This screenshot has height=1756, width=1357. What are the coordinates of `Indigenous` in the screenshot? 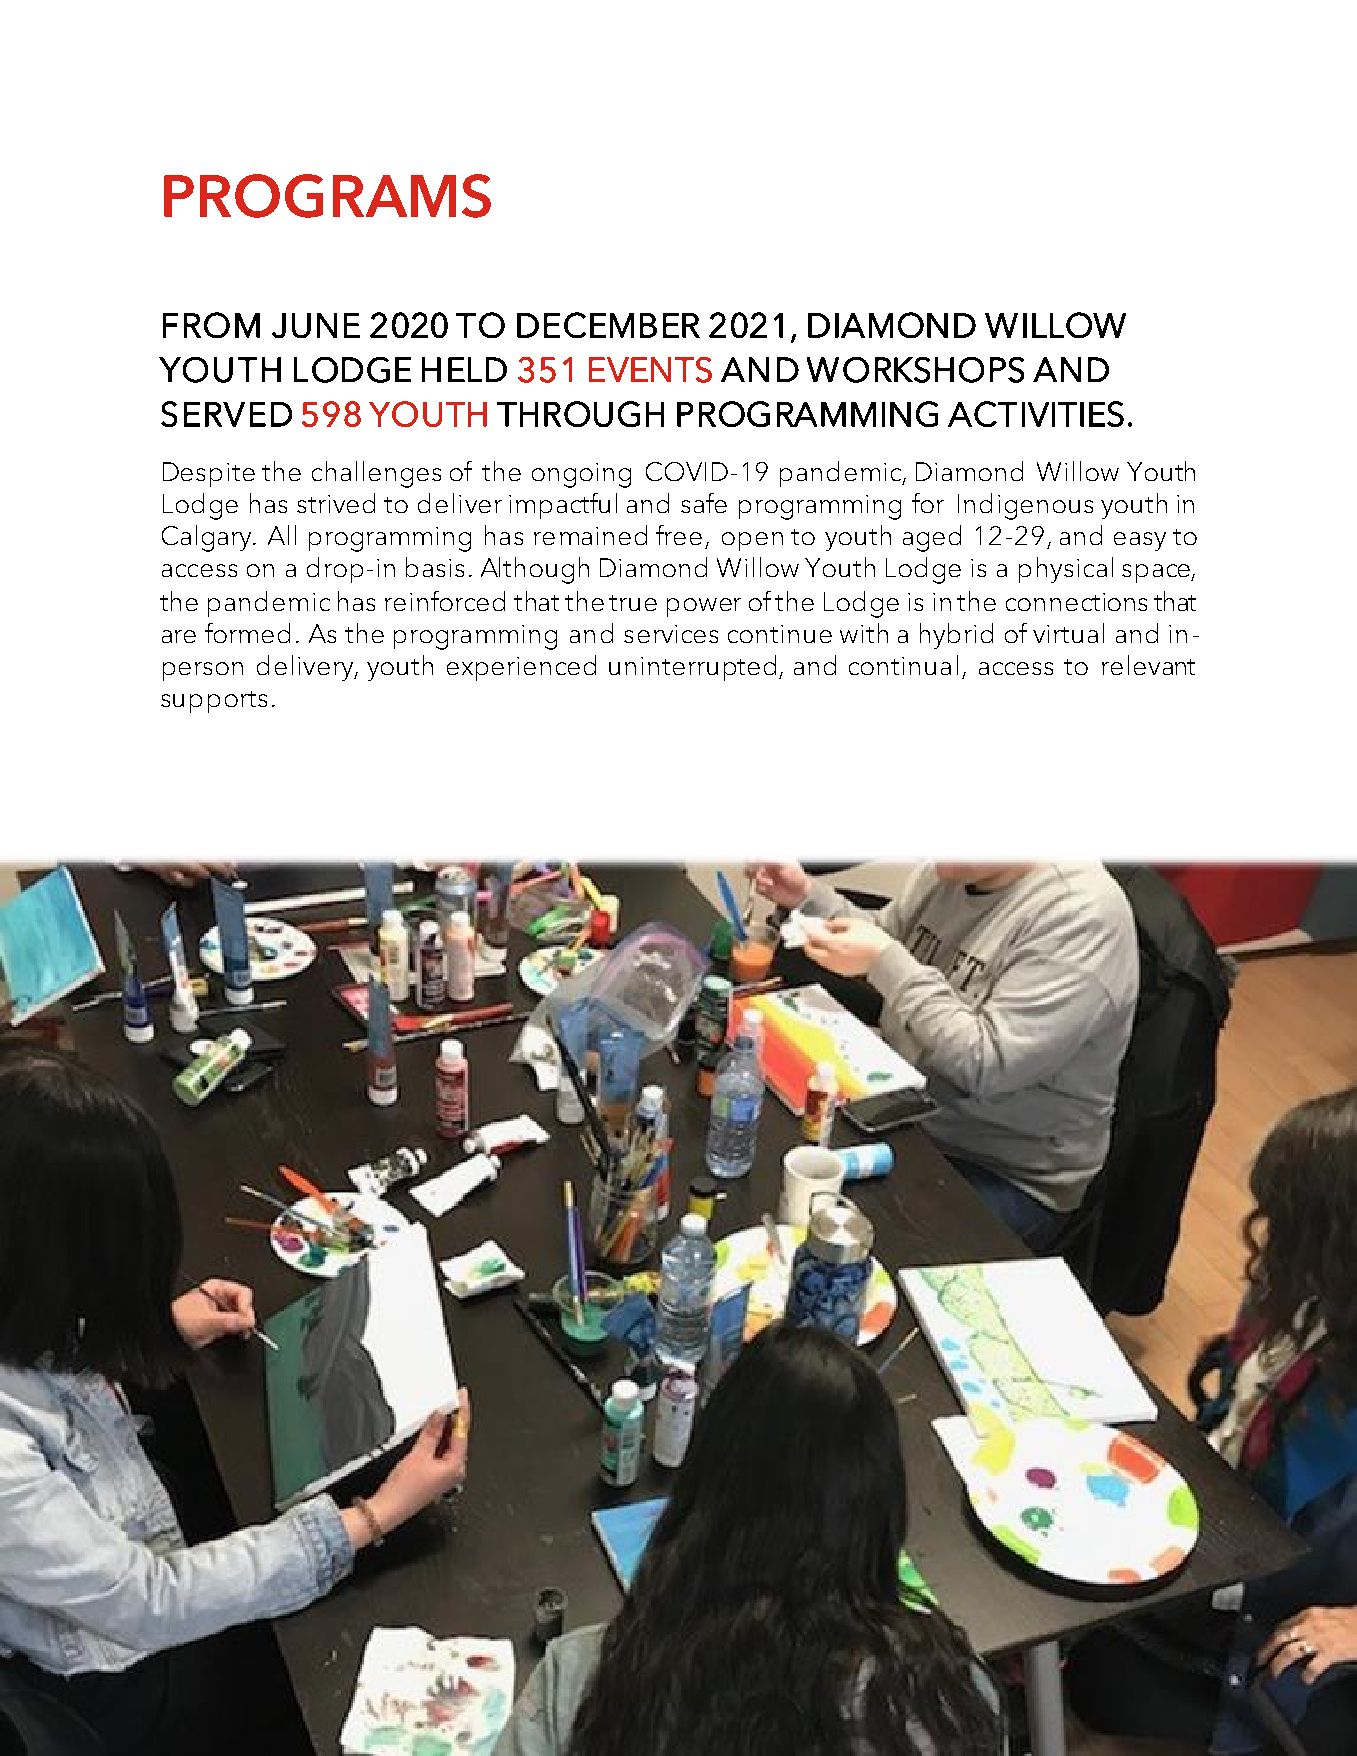 It's located at (1025, 506).
